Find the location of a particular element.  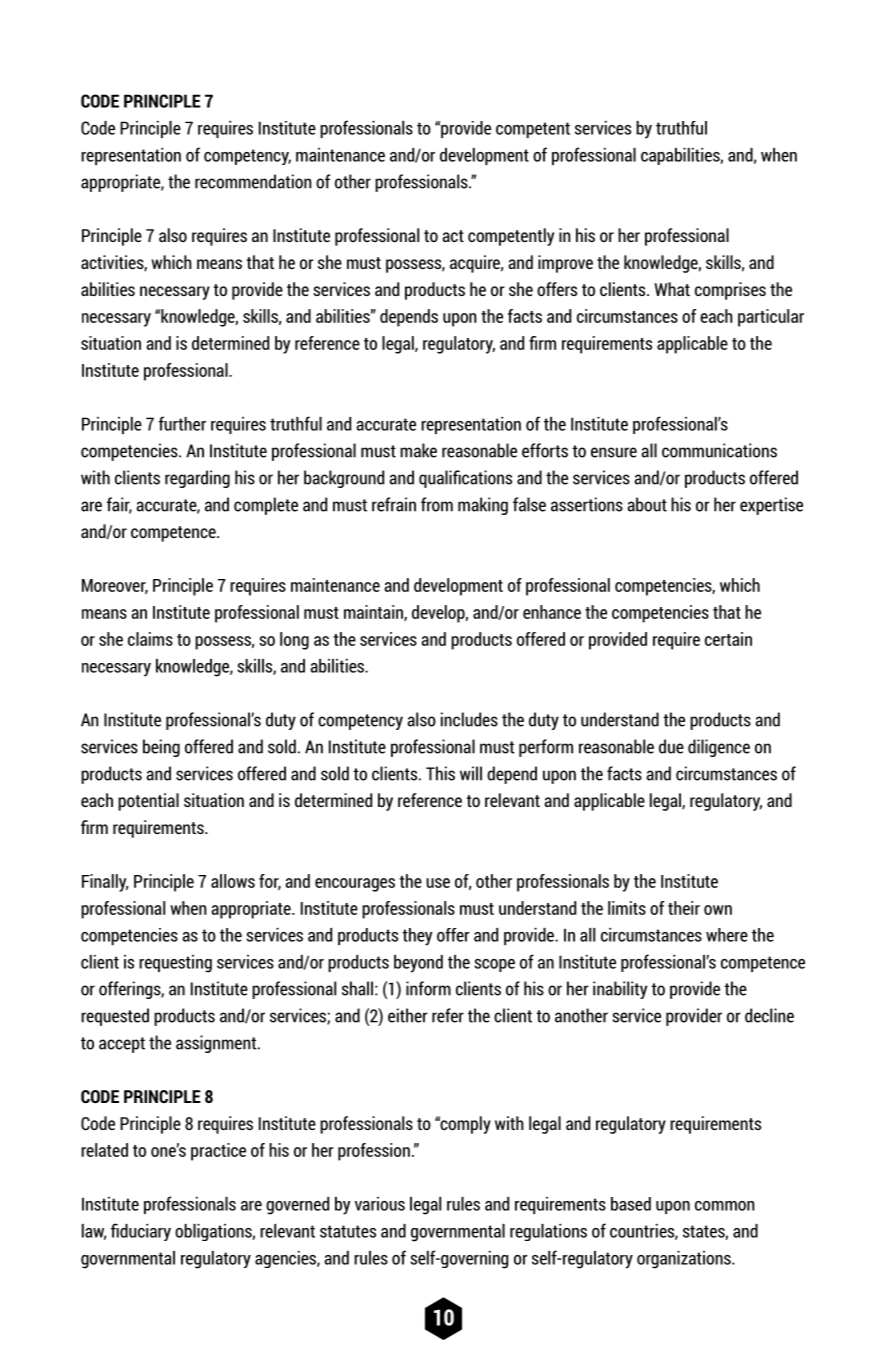

communications is located at coordinates (719, 450).
